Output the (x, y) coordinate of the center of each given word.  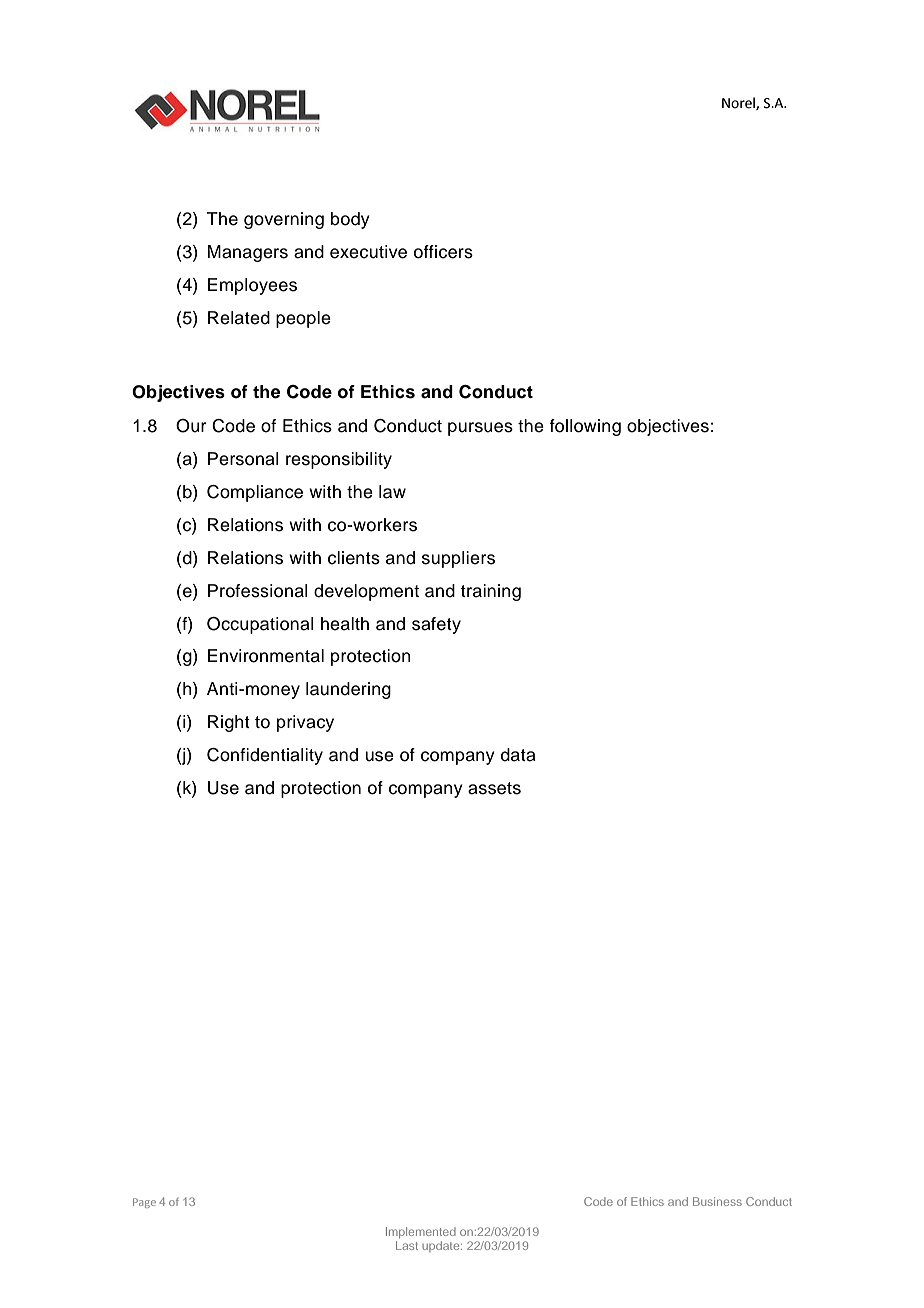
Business (717, 1201)
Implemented (421, 1232)
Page (144, 1203)
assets (494, 788)
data (518, 755)
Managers (248, 253)
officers (443, 252)
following (585, 427)
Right (229, 723)
